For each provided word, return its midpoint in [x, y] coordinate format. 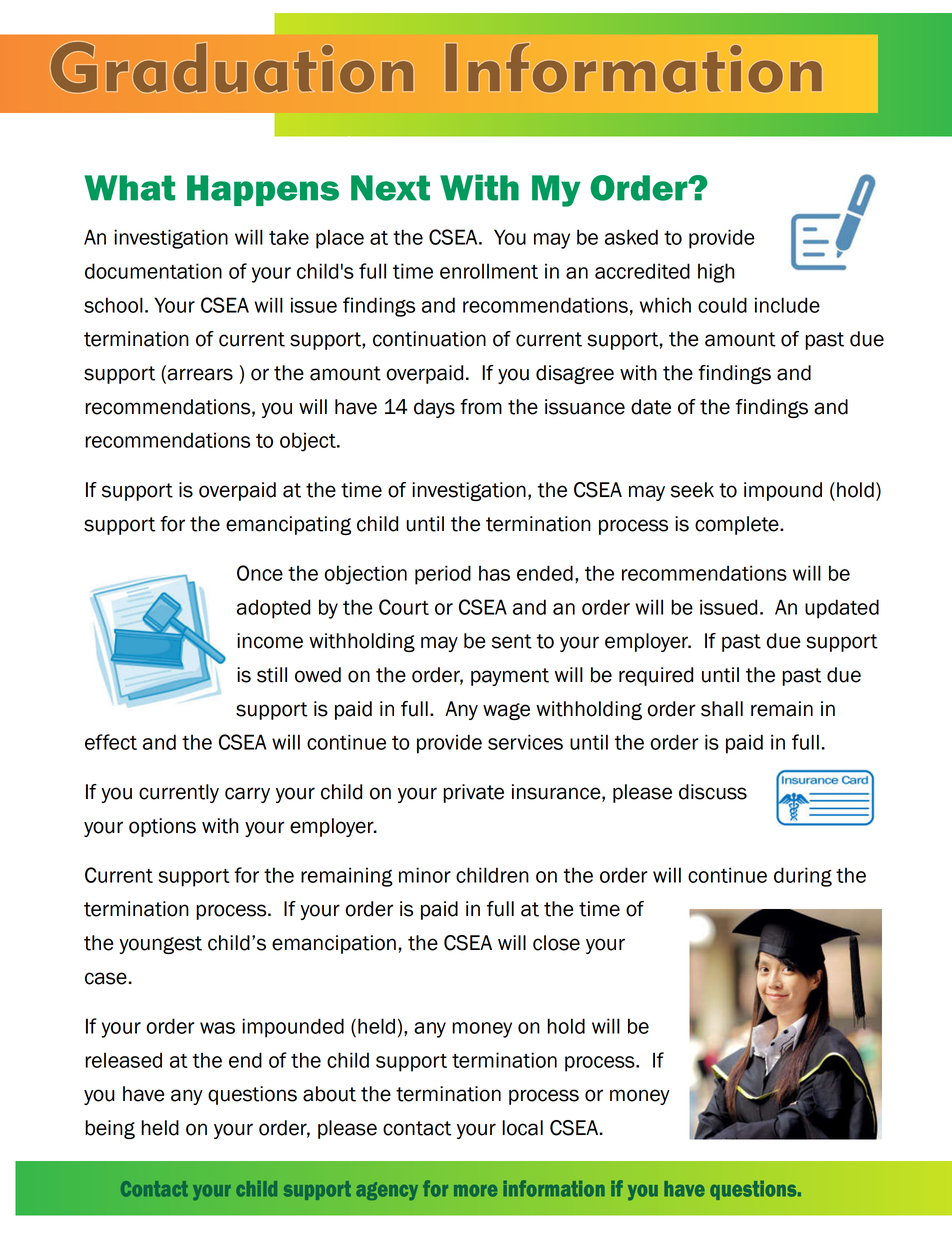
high [716, 273]
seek [692, 490]
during [803, 877]
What [129, 188]
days [434, 408]
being [110, 1129]
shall [722, 709]
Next [390, 188]
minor [425, 875]
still [272, 675]
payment [510, 677]
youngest [160, 945]
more [475, 1191]
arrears [199, 374]
